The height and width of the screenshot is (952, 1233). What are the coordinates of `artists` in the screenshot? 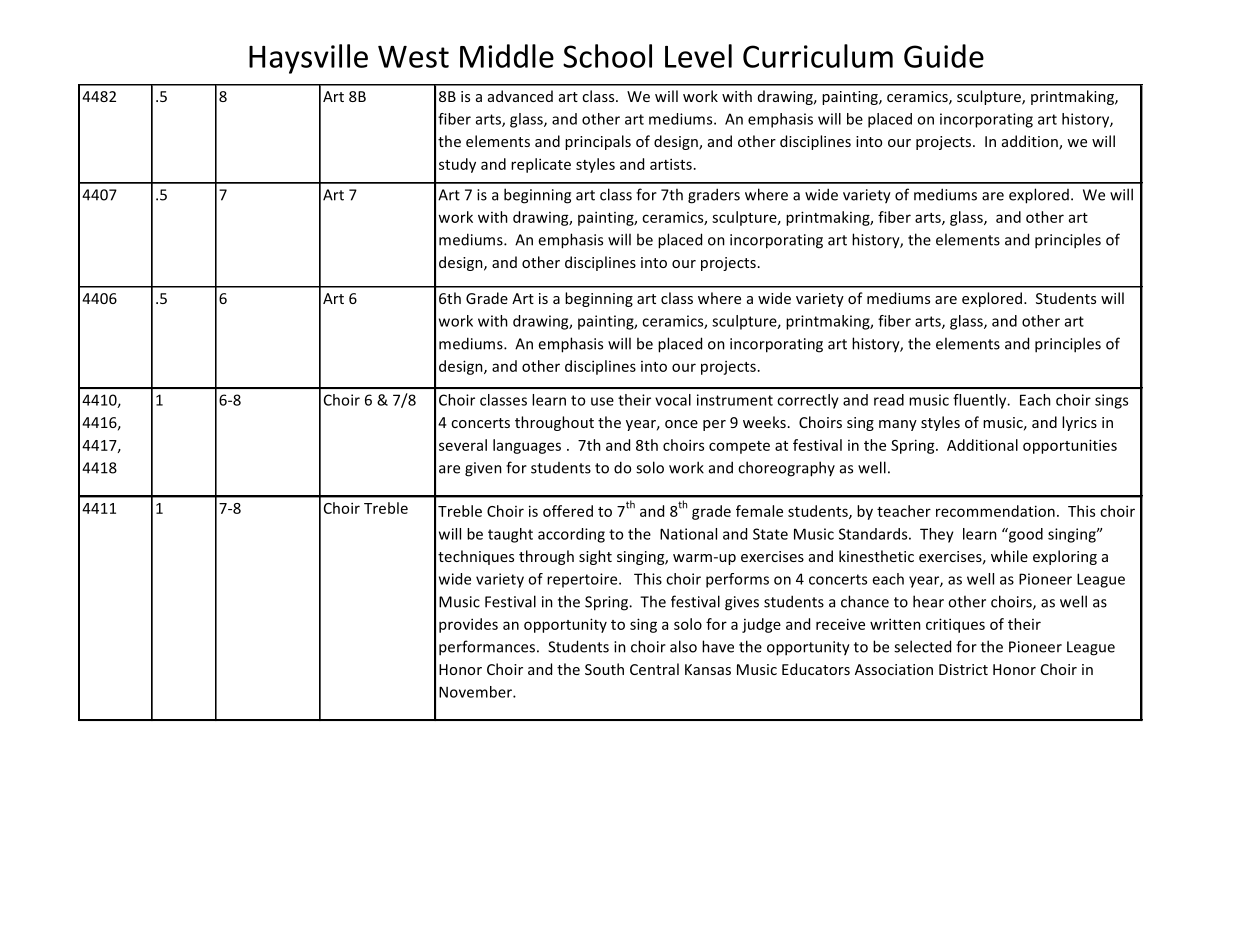 It's located at (671, 164).
